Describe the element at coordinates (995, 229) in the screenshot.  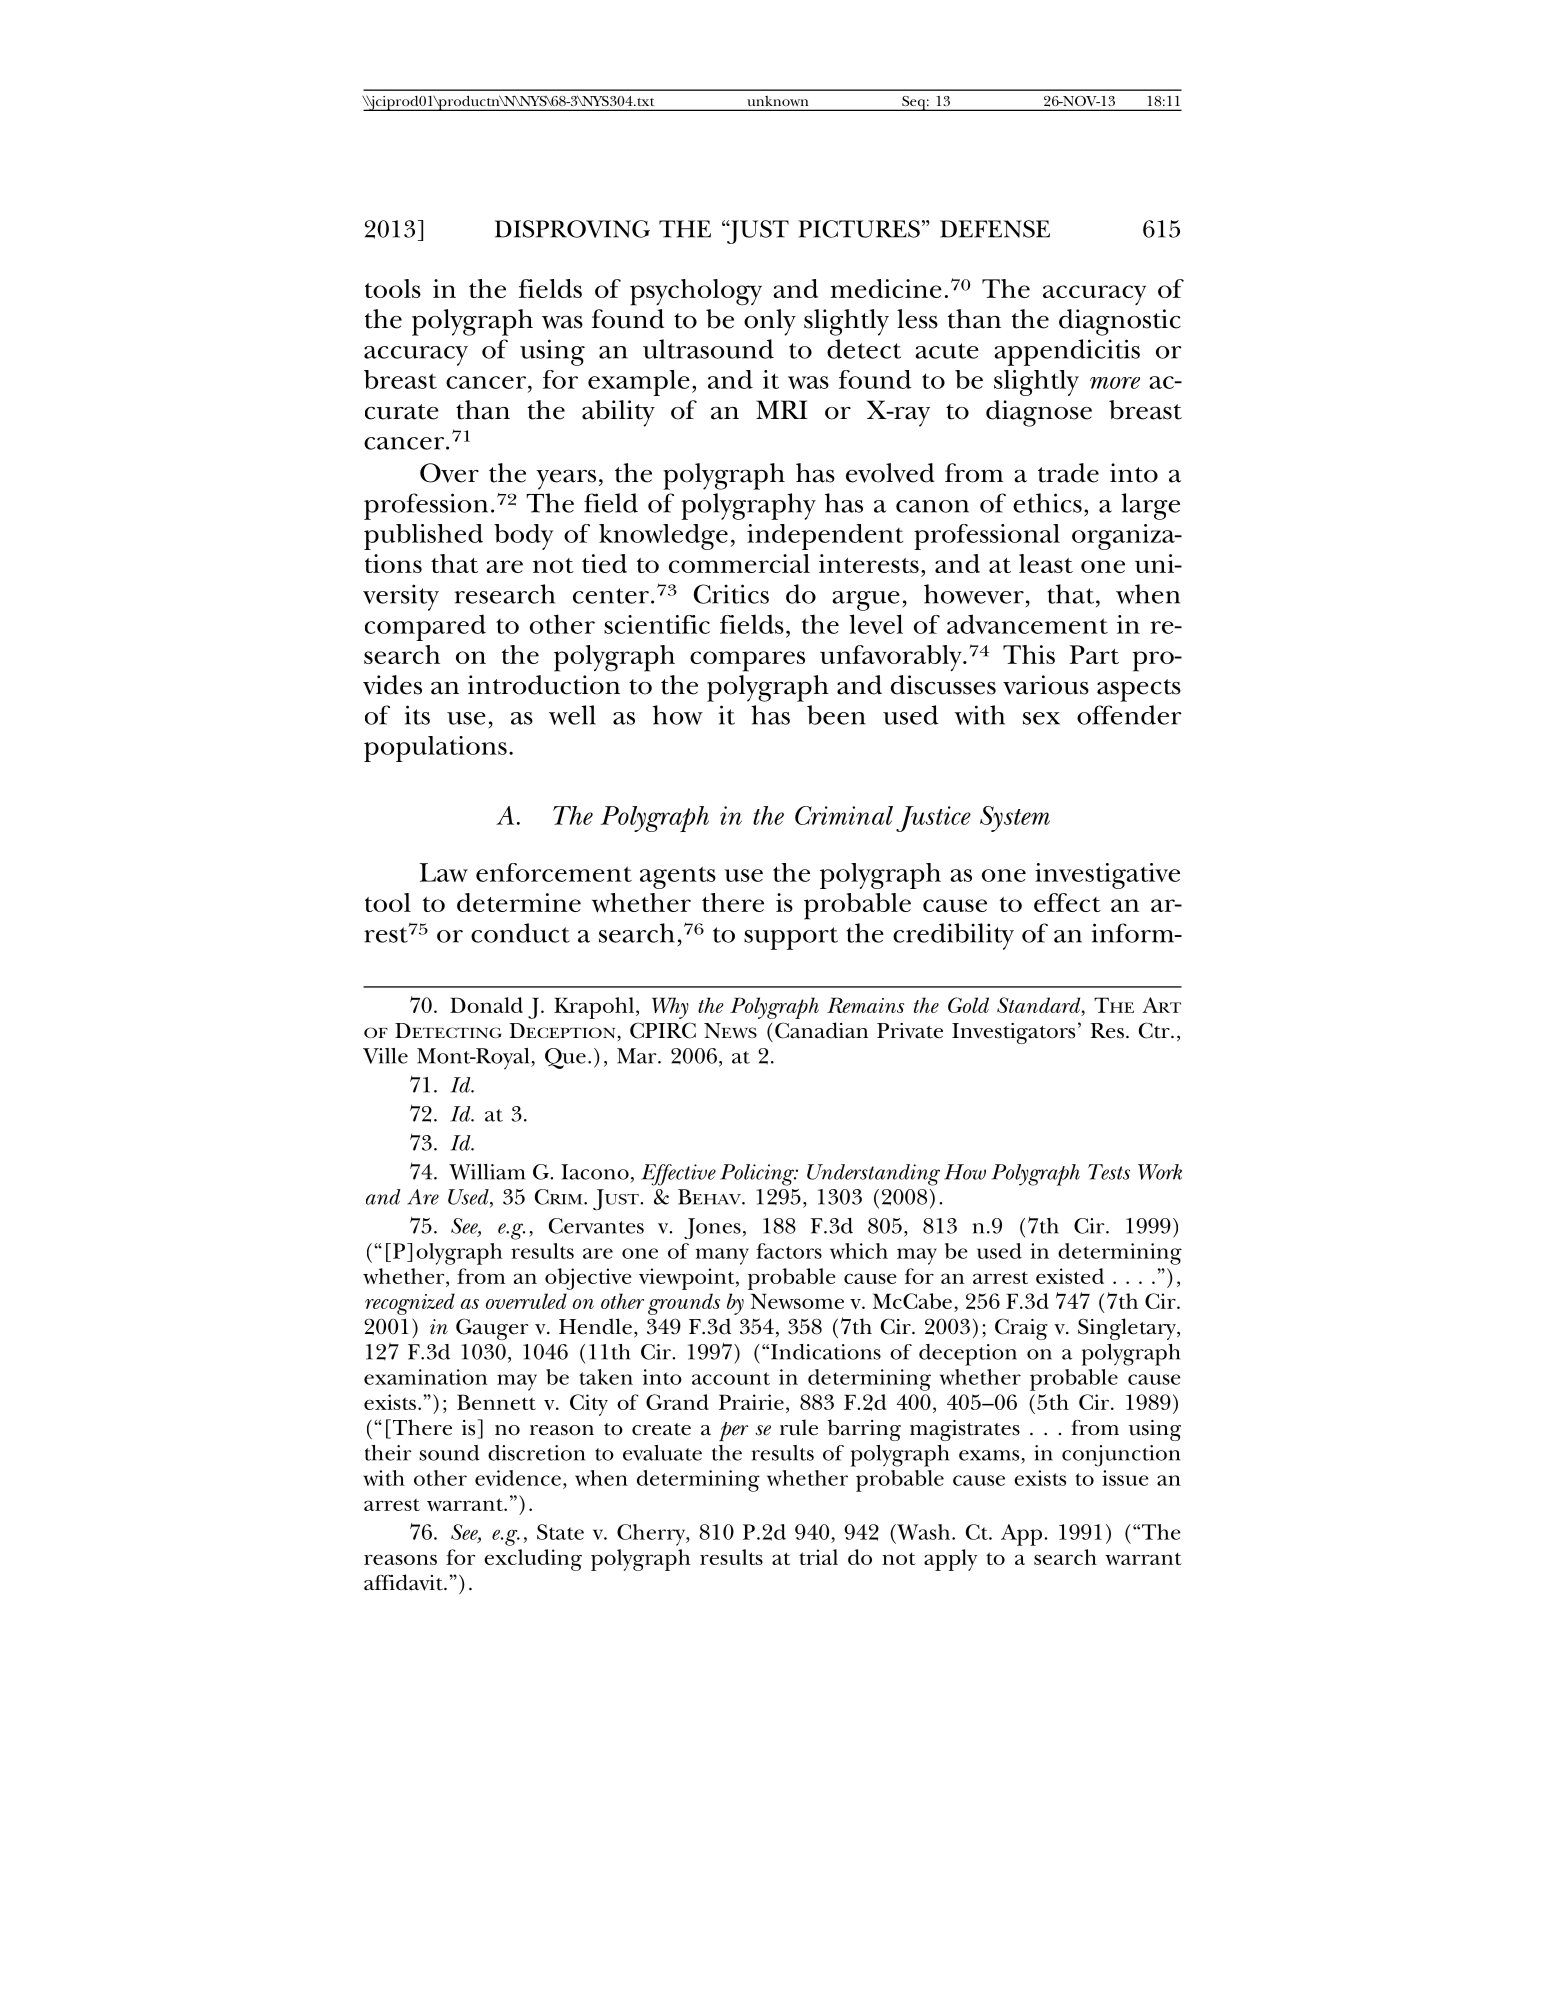
I see `DEFENSE` at that location.
